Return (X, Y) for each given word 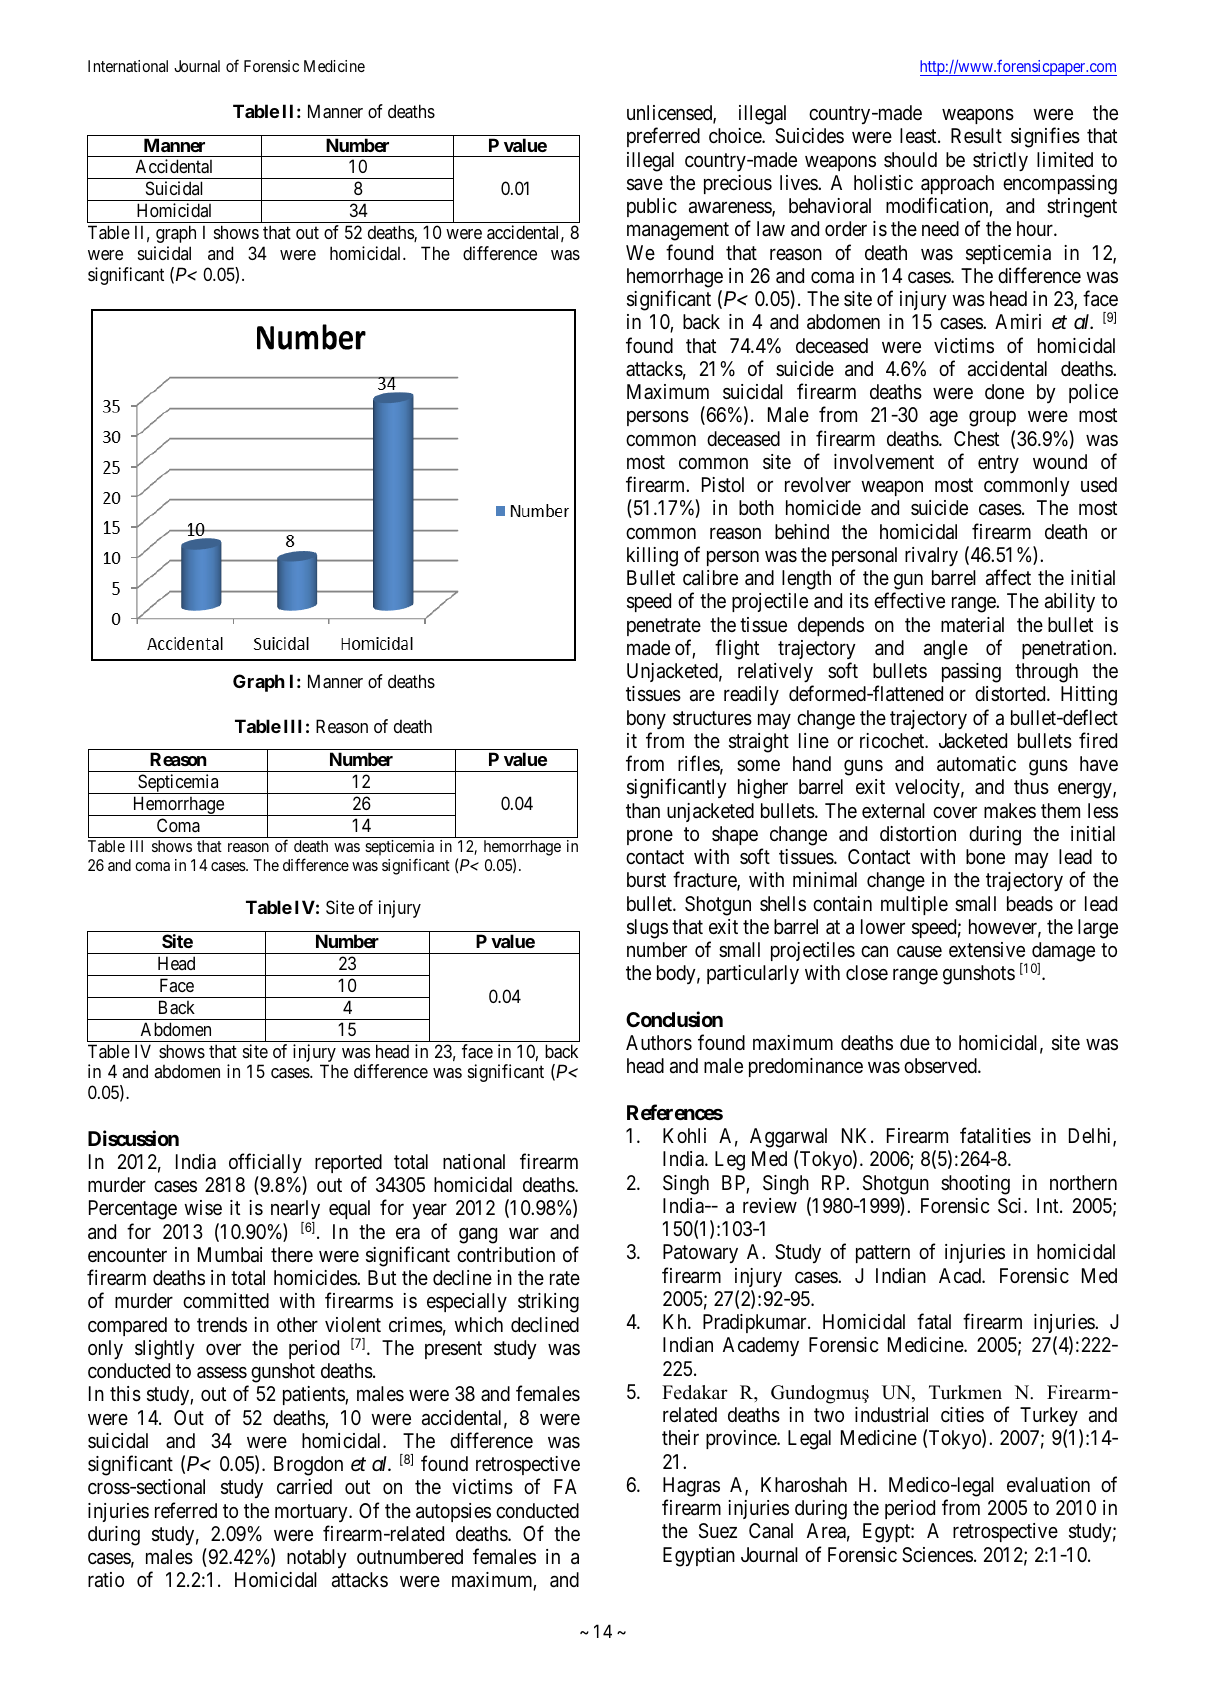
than (643, 811)
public (652, 207)
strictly (1000, 161)
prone (650, 837)
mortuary (312, 1513)
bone (985, 856)
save (645, 185)
